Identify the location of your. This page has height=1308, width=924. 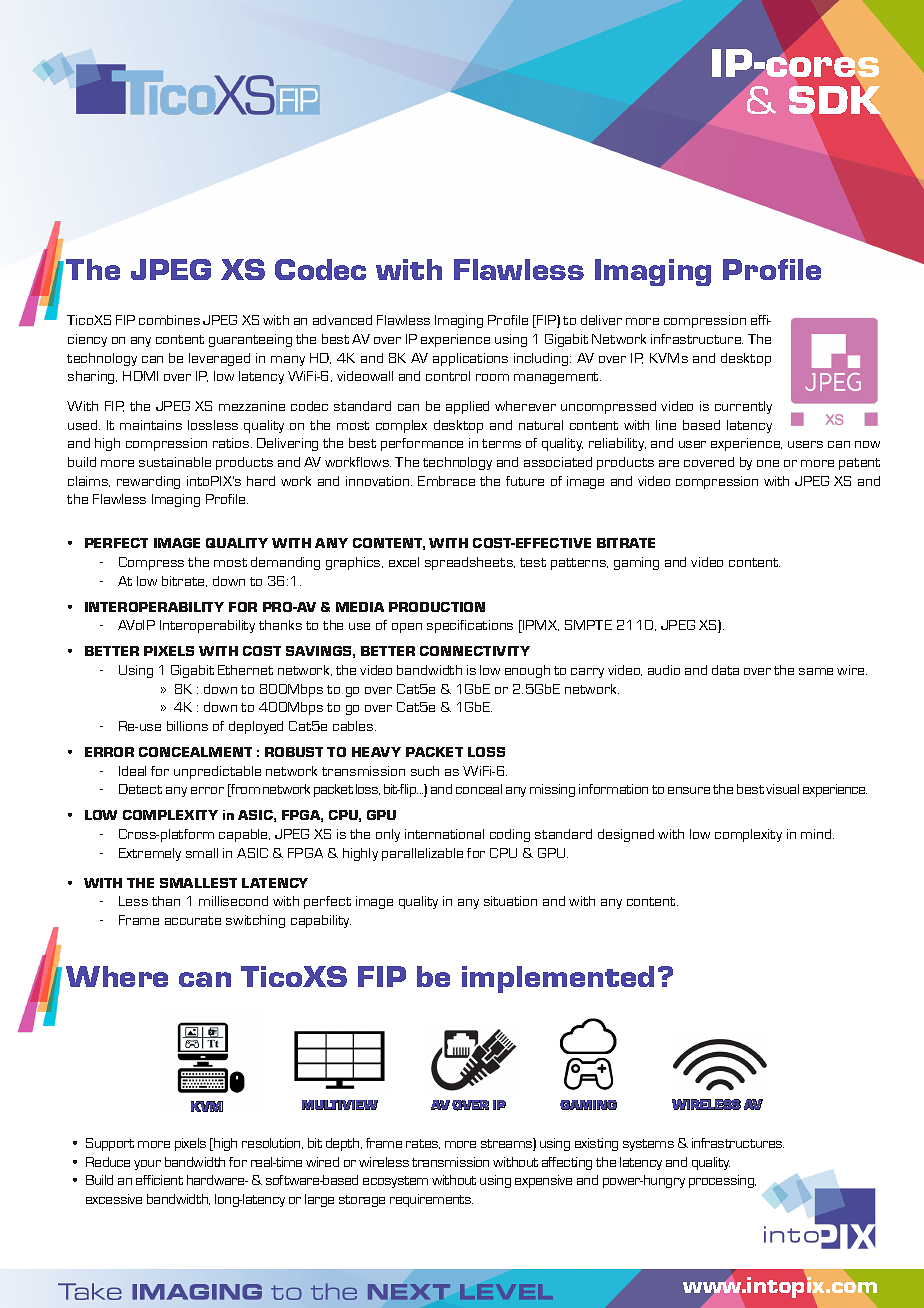
(147, 1165).
